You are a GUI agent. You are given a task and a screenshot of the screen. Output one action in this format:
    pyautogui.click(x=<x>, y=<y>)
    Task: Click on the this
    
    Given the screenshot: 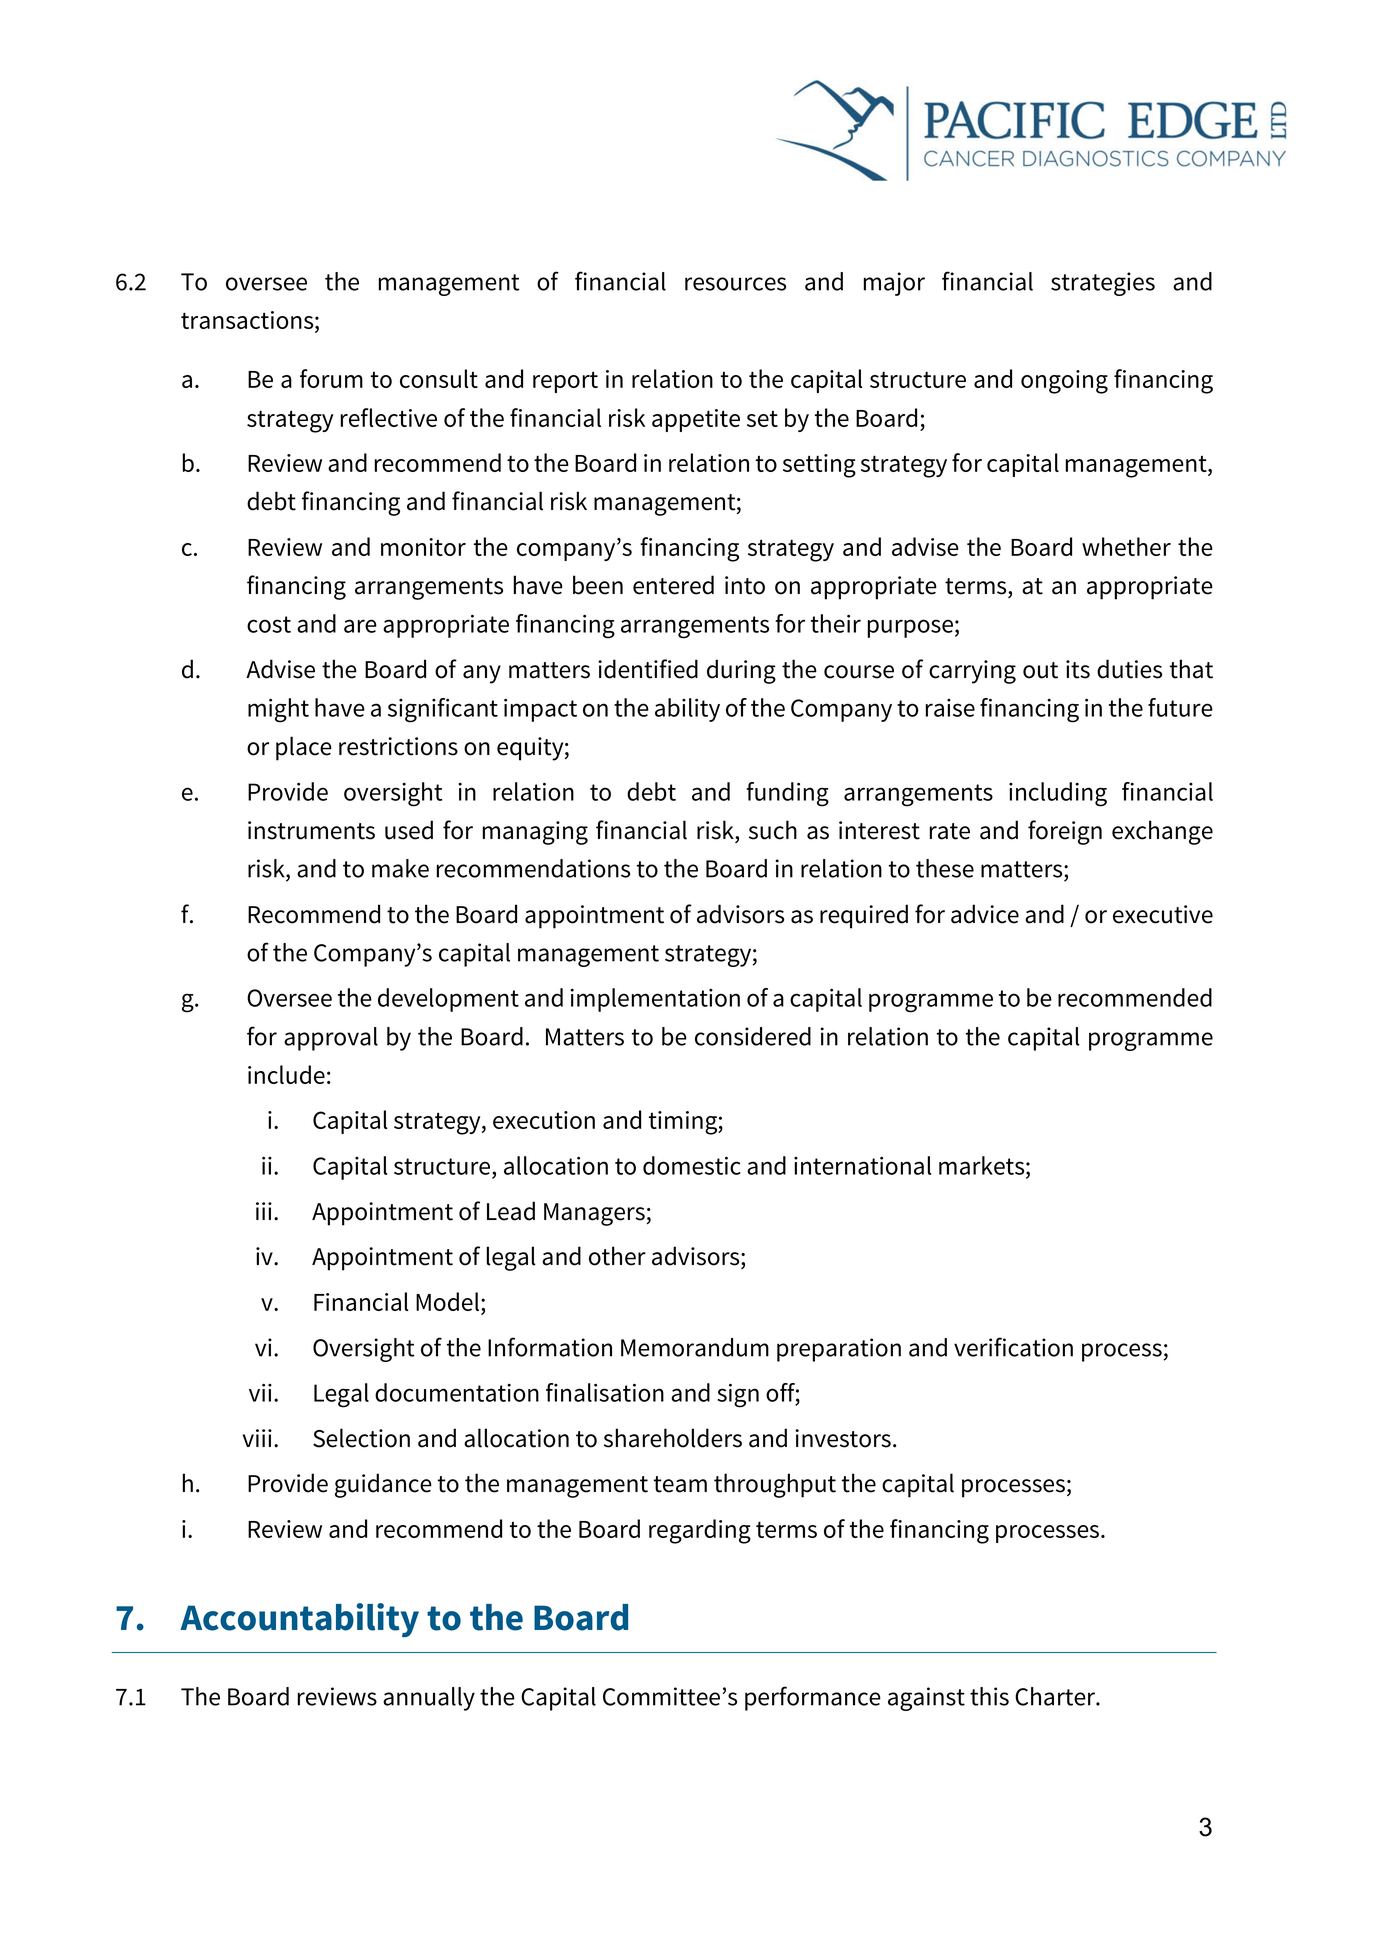 What is the action you would take?
    pyautogui.click(x=989, y=1696)
